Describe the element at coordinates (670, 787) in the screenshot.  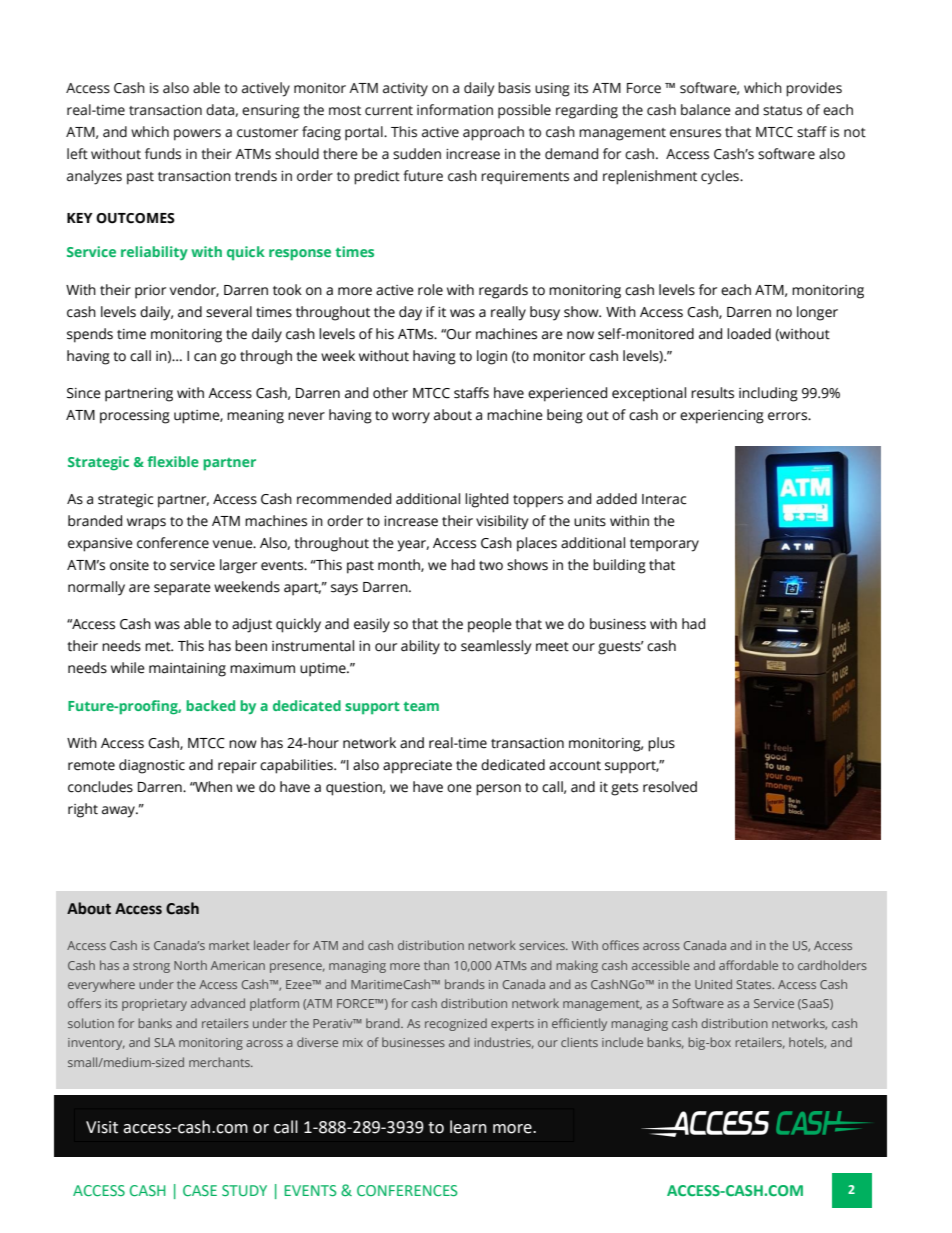
I see `resolved` at that location.
